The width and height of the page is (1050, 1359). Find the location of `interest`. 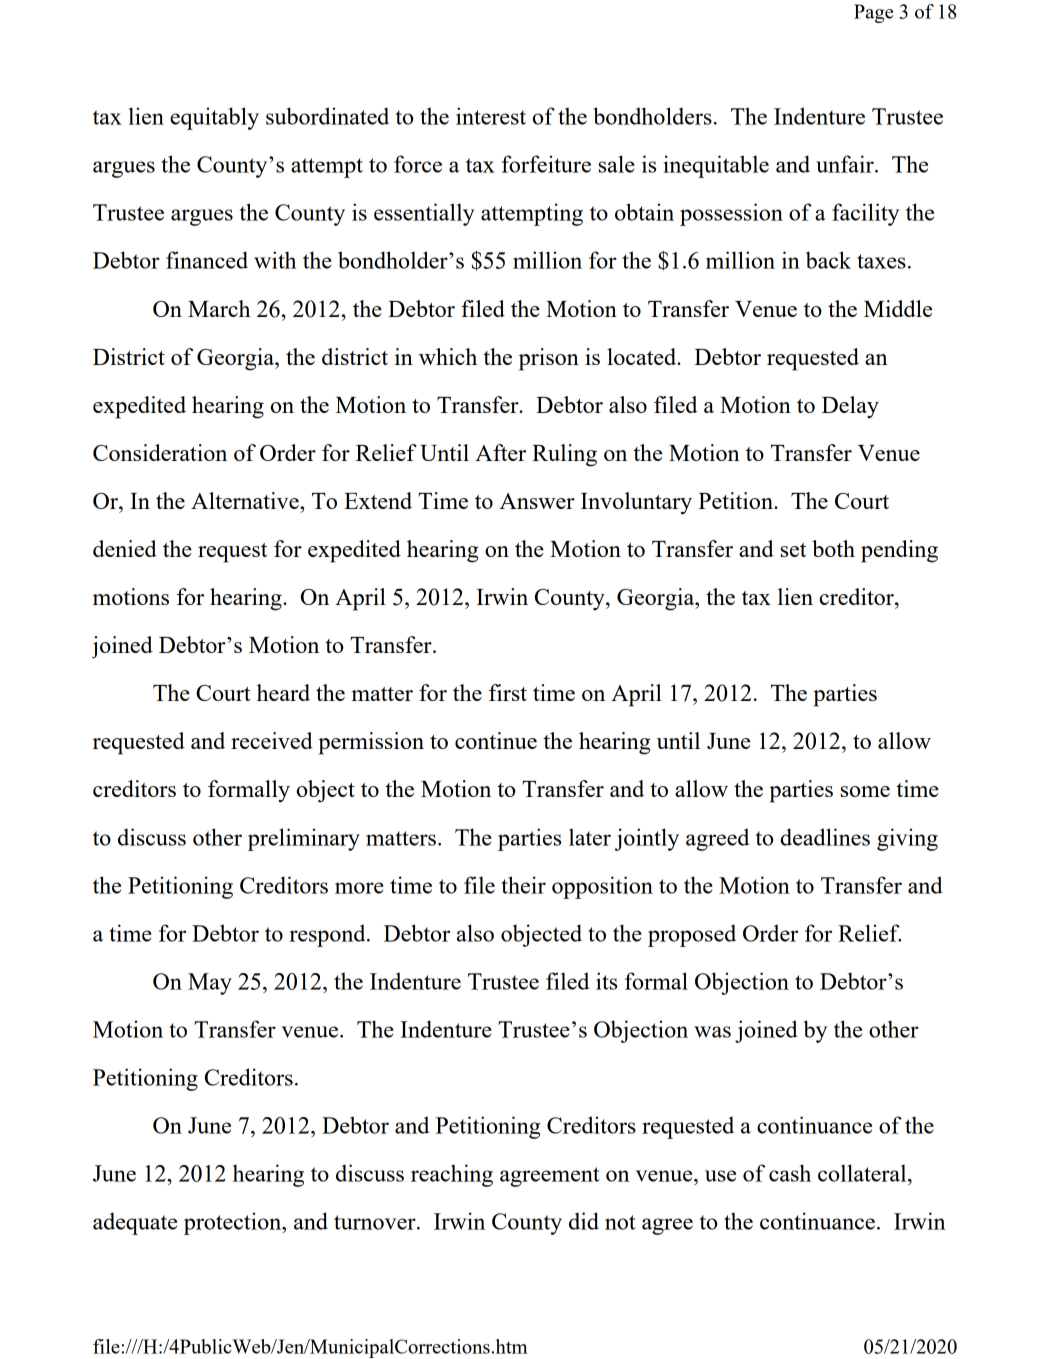

interest is located at coordinates (491, 116).
